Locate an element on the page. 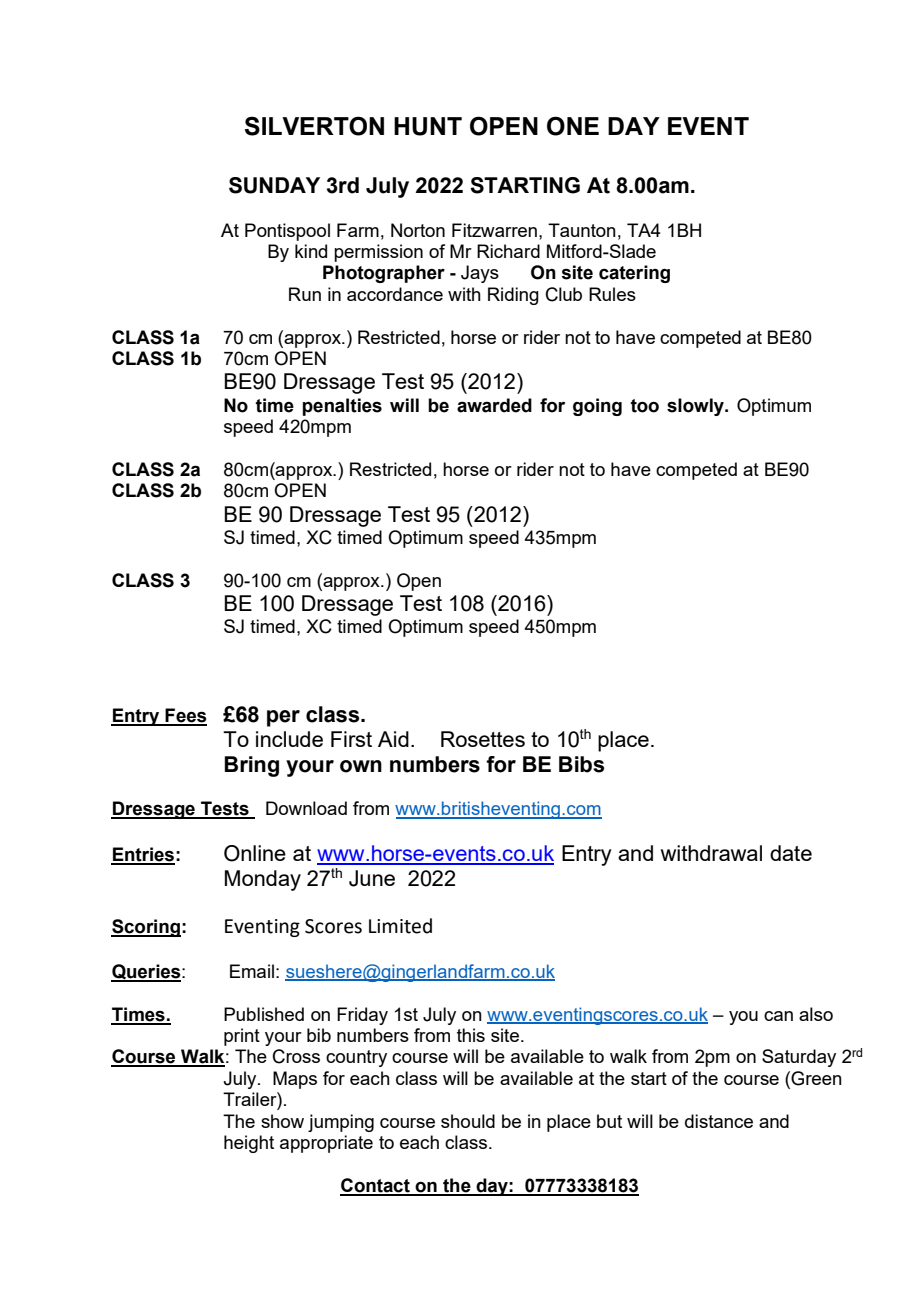  penalties is located at coordinates (342, 407).
